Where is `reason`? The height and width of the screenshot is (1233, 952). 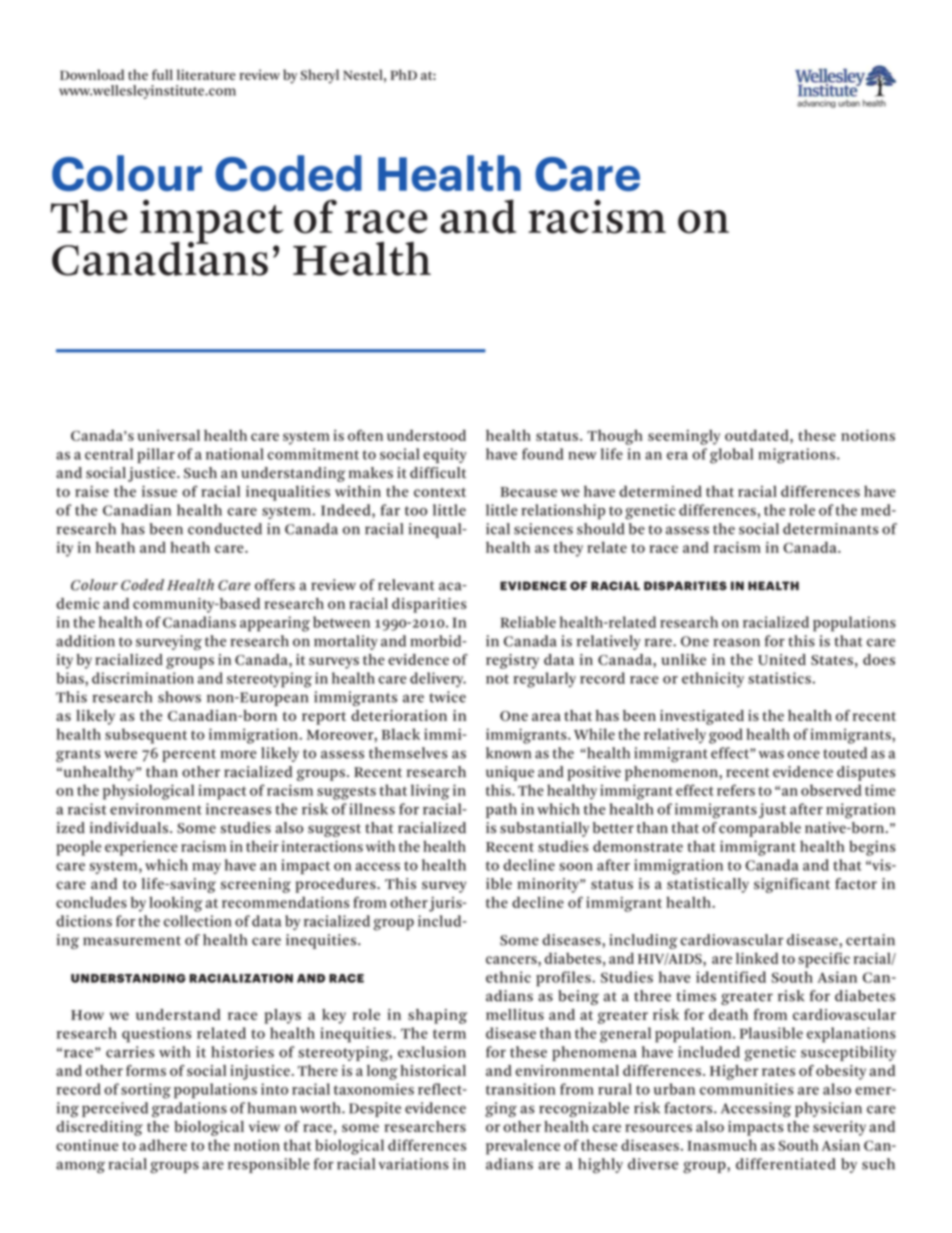 reason is located at coordinates (736, 642).
